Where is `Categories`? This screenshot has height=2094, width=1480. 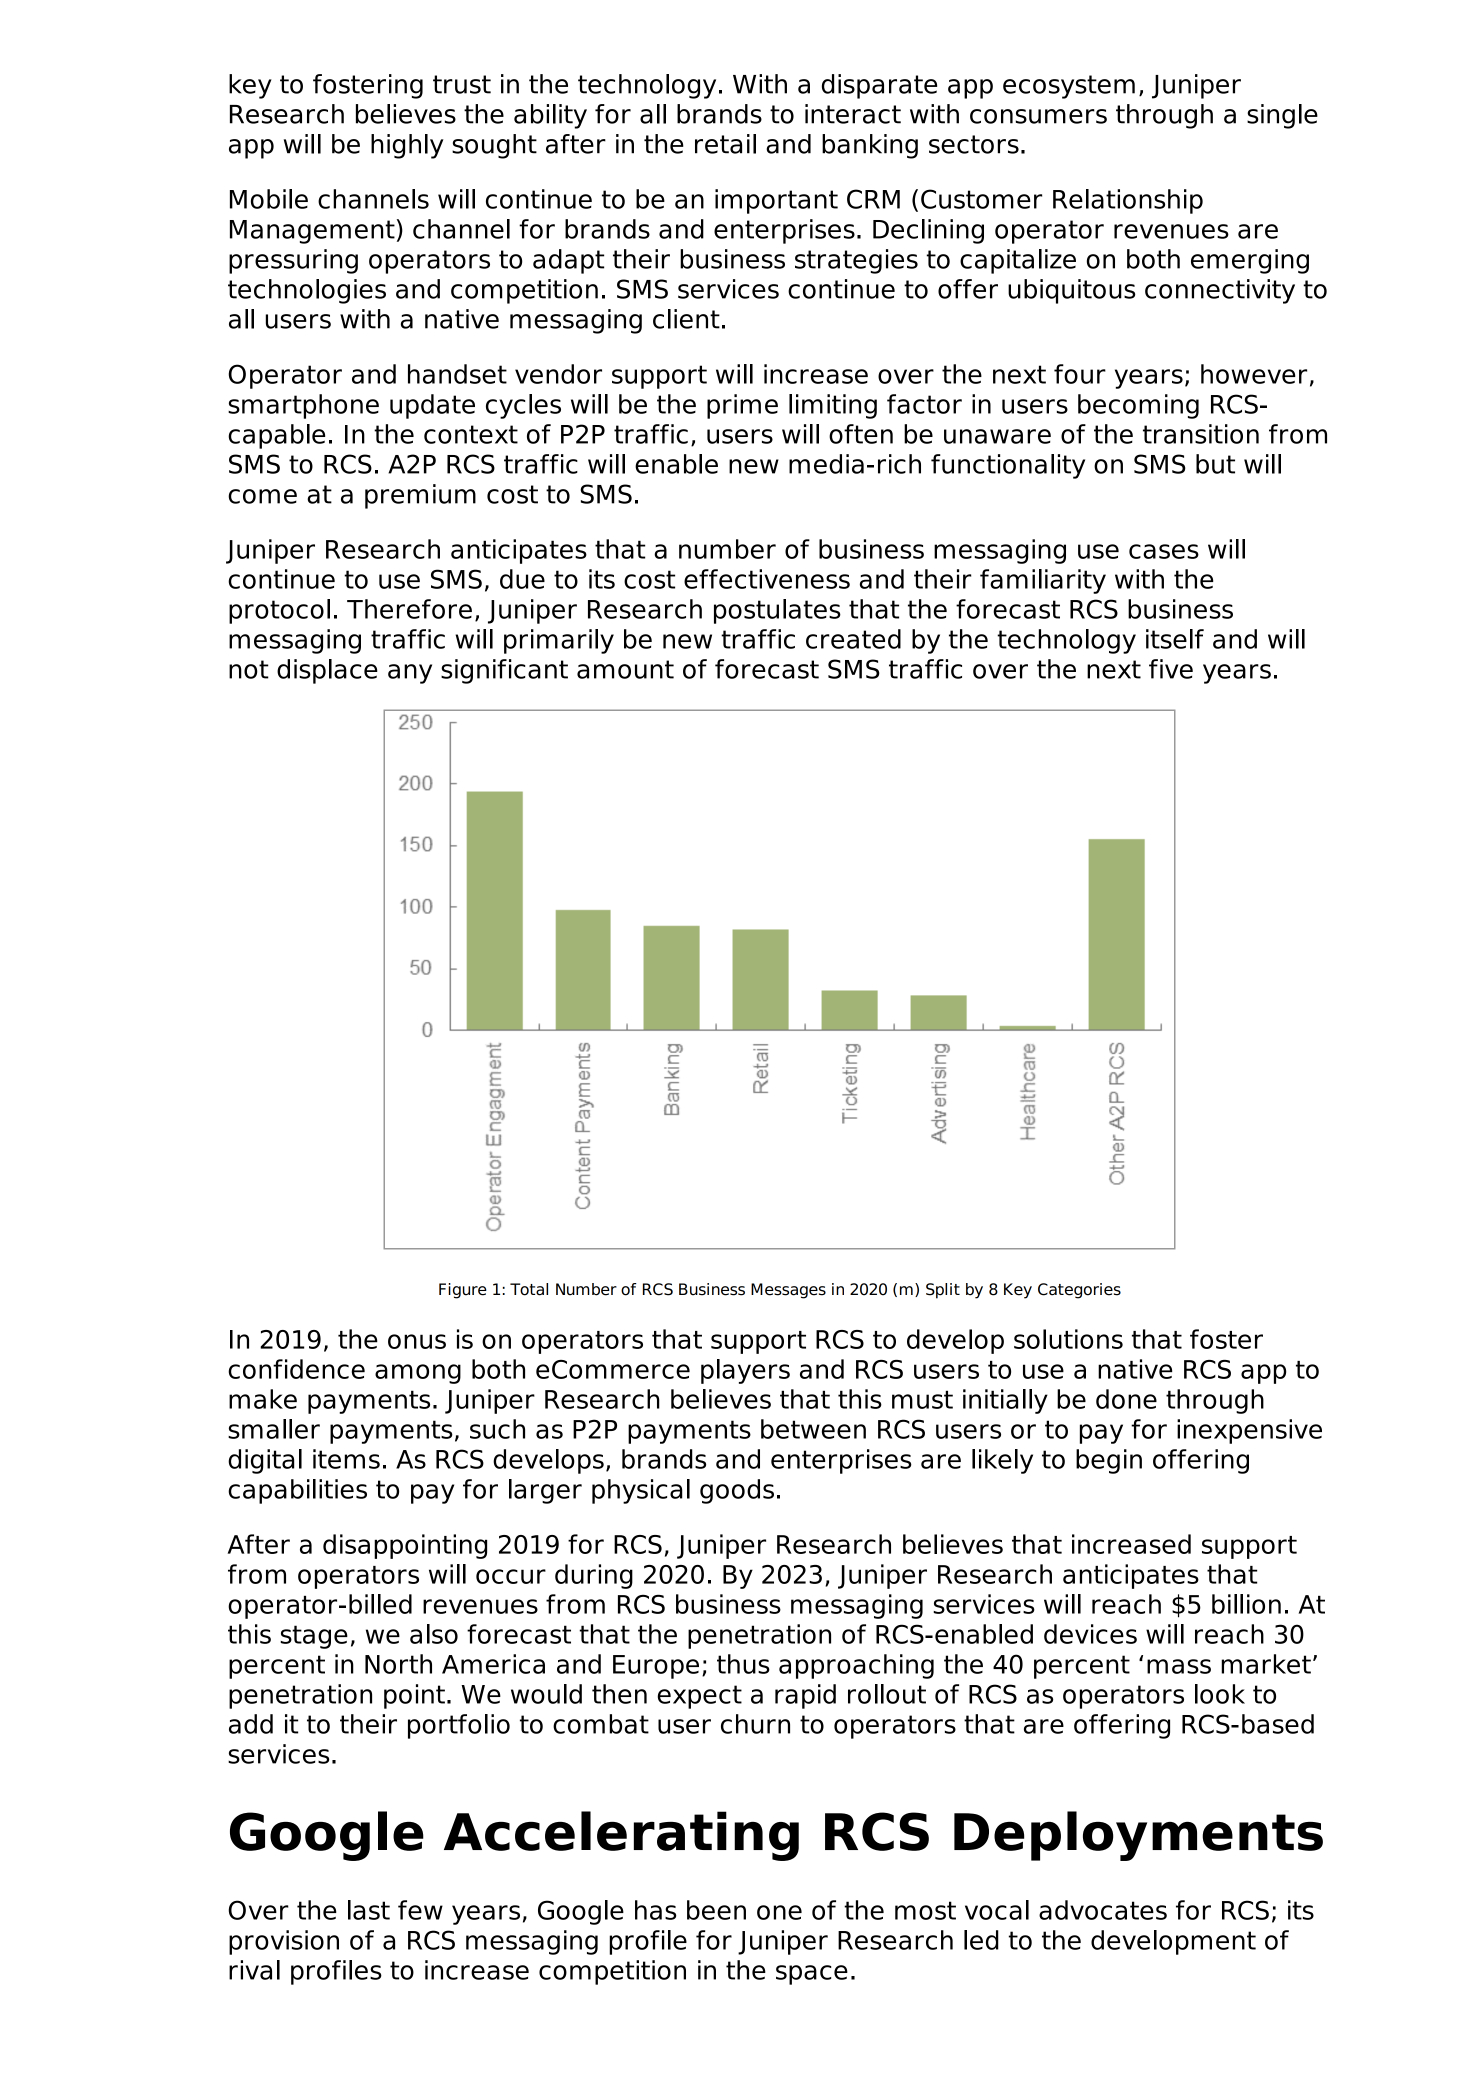 Categories is located at coordinates (1079, 1291).
